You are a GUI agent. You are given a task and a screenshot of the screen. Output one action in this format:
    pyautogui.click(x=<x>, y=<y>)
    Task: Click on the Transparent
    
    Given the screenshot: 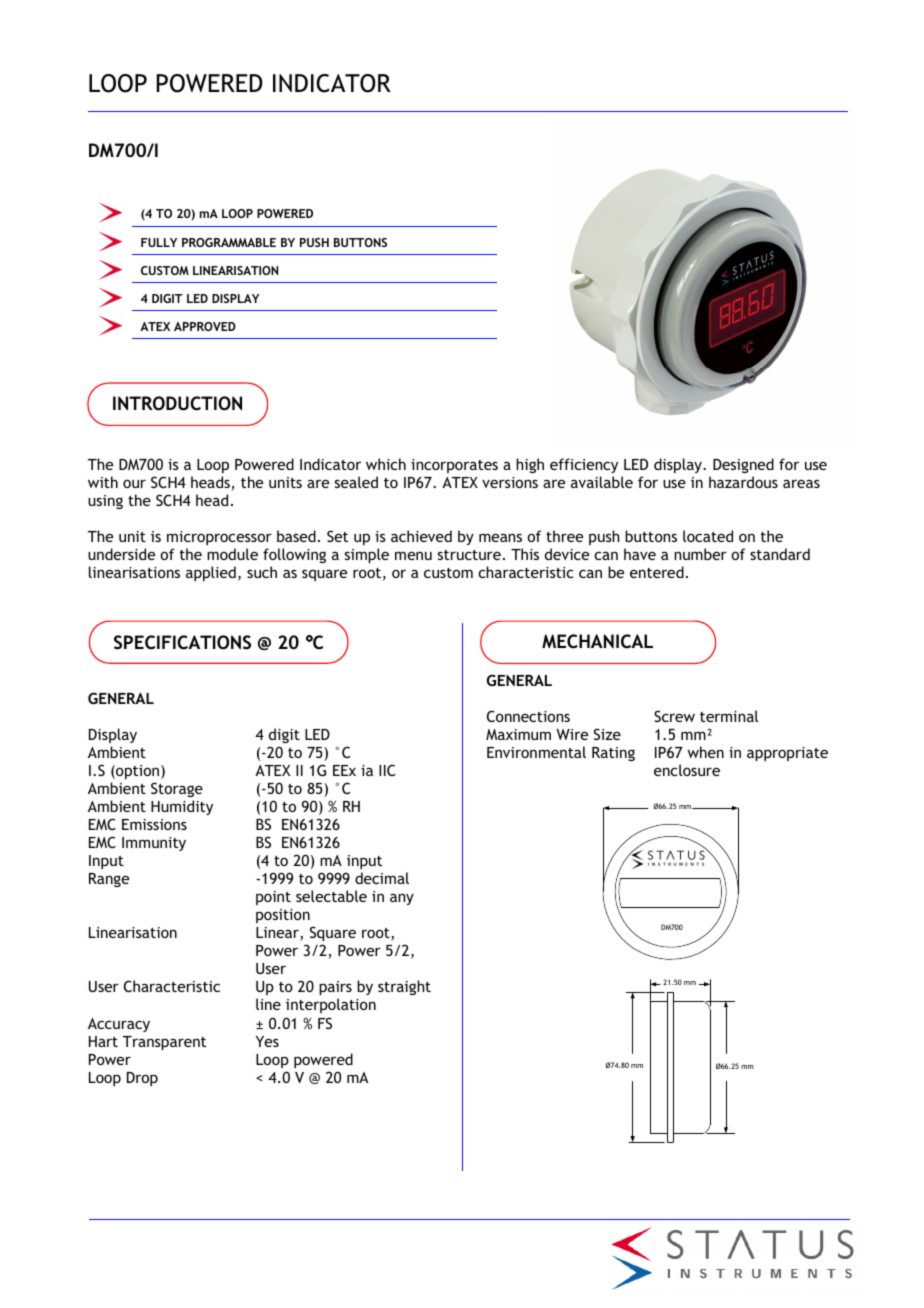 What is the action you would take?
    pyautogui.click(x=164, y=1043)
